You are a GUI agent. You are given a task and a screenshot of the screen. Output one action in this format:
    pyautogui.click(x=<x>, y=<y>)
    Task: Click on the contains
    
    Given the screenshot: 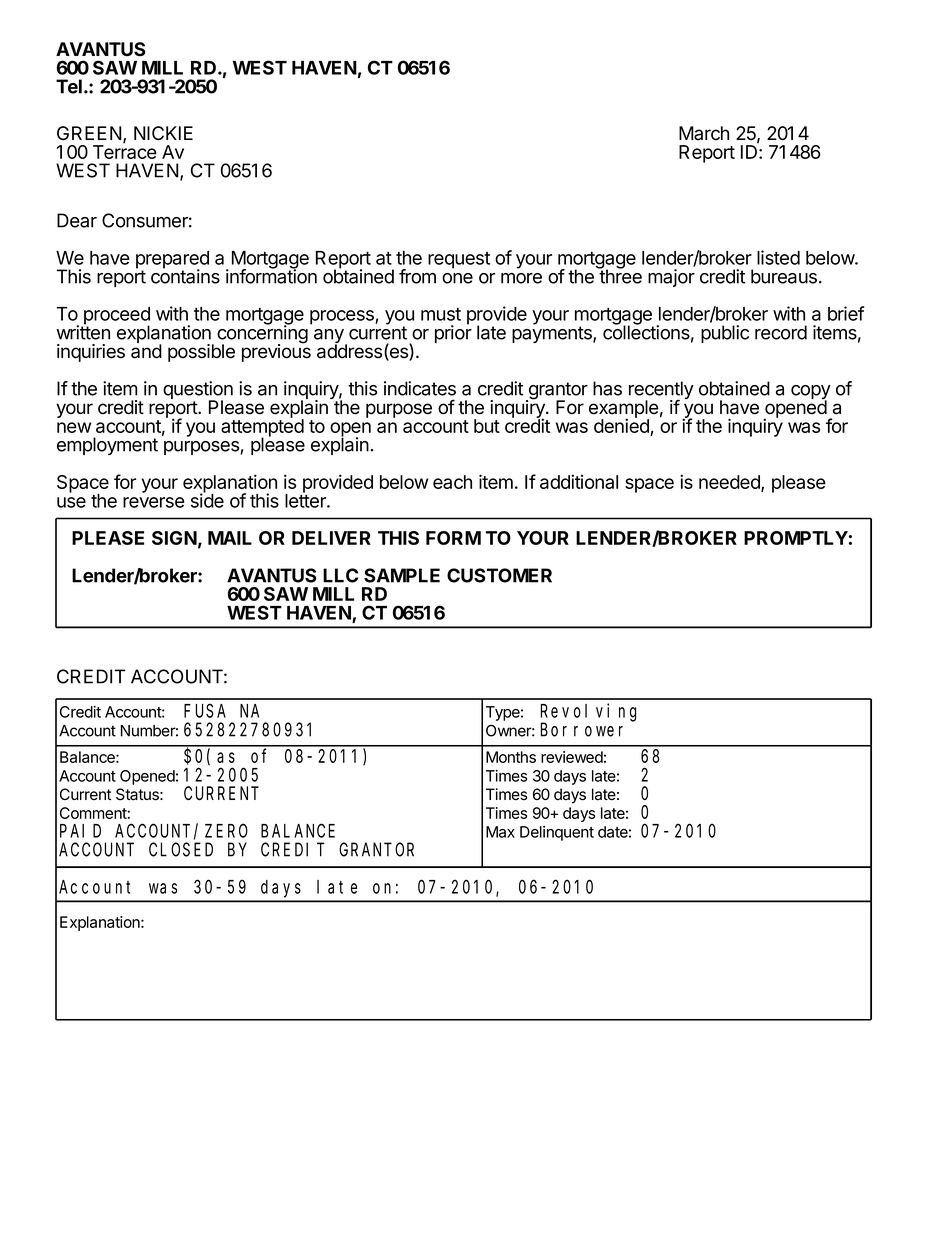 What is the action you would take?
    pyautogui.click(x=185, y=275)
